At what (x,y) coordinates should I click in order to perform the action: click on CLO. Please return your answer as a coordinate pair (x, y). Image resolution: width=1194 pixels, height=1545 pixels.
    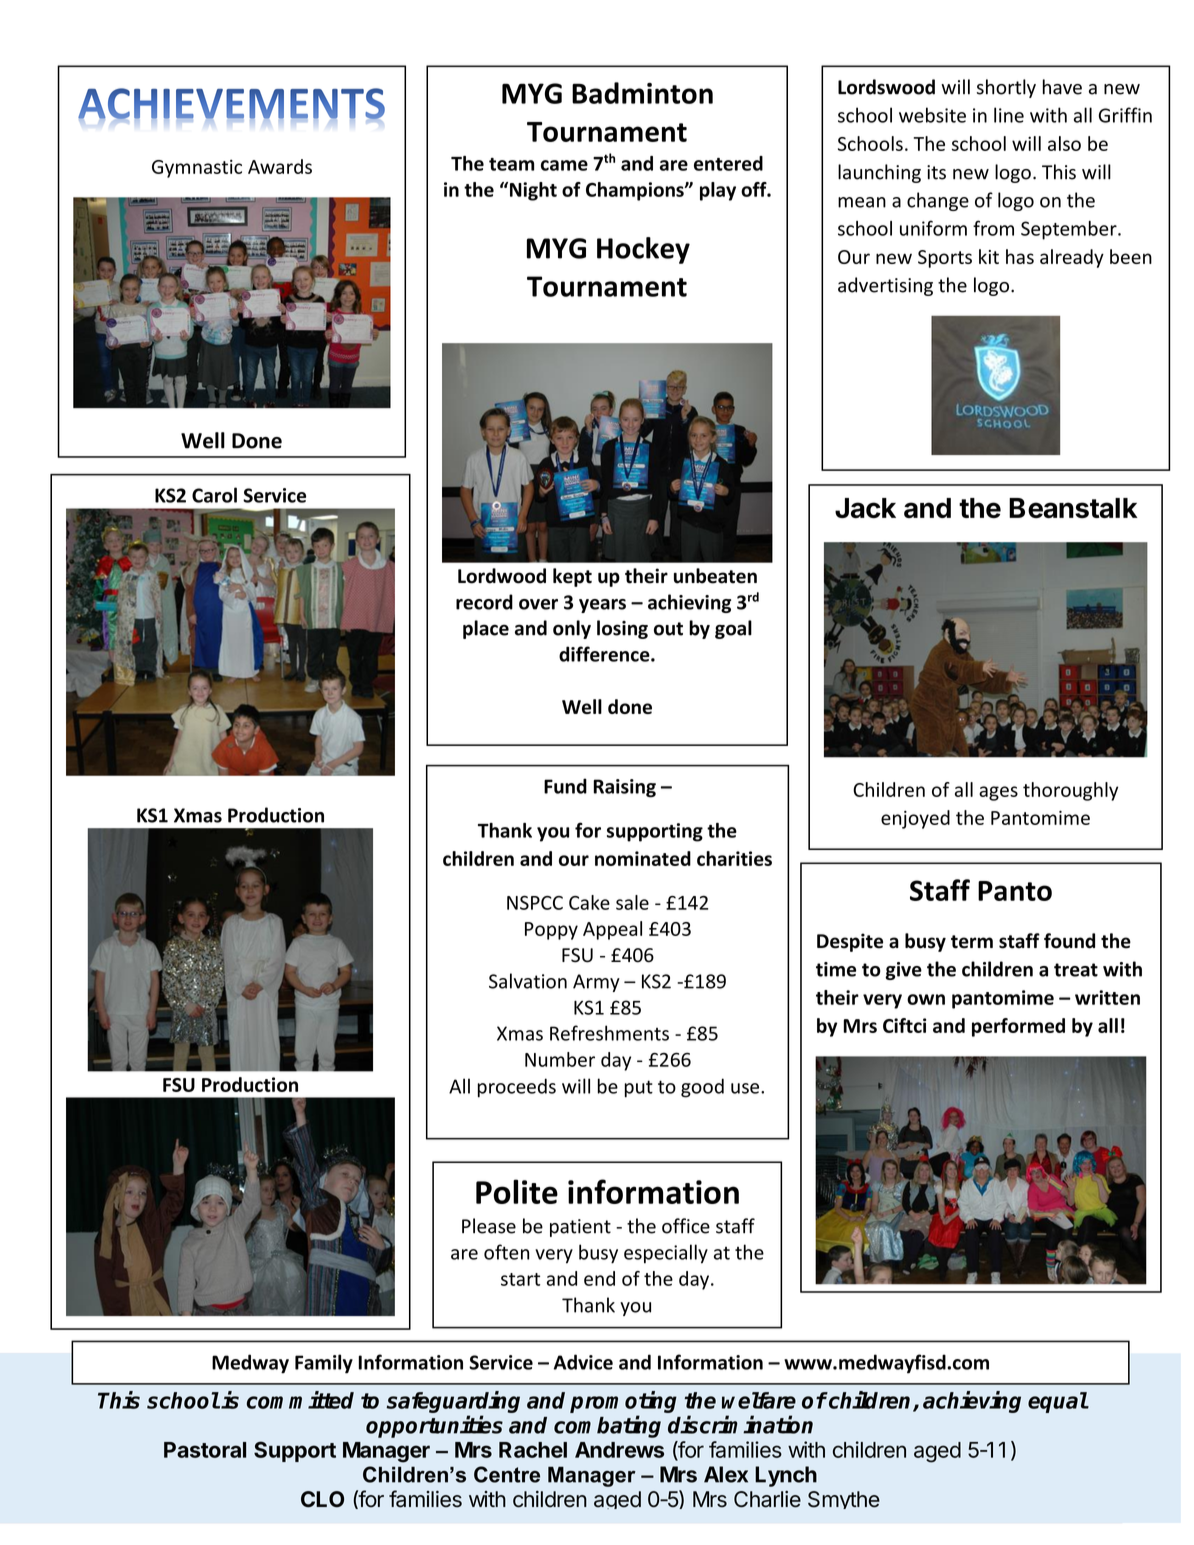
    Looking at the image, I should click on (322, 1499).
